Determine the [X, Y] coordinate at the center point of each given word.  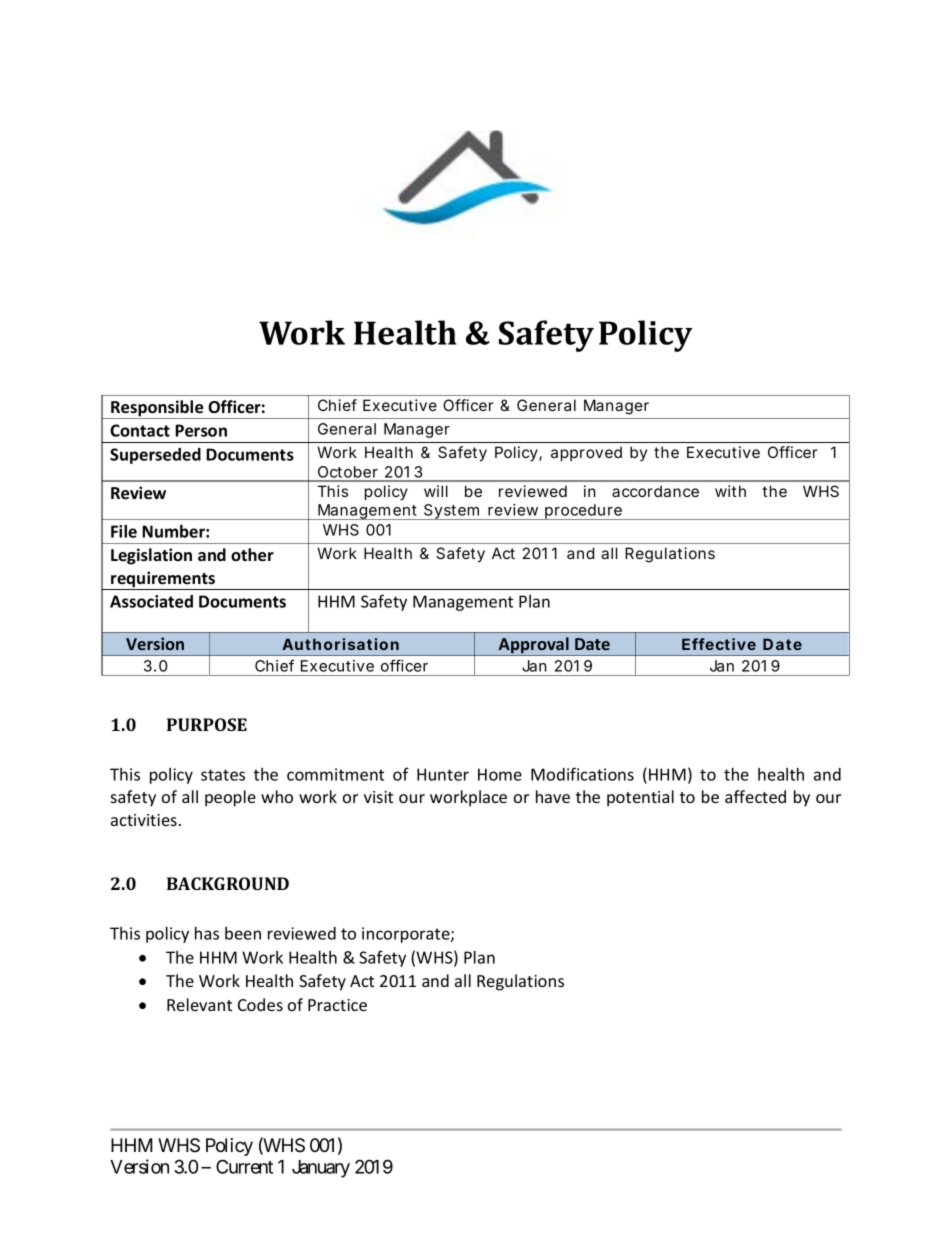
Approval [534, 646]
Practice [337, 1005]
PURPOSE [207, 724]
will [436, 491]
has [207, 933]
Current [244, 1166]
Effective [719, 644]
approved [586, 453]
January [321, 1169]
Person [201, 430]
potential [640, 798]
